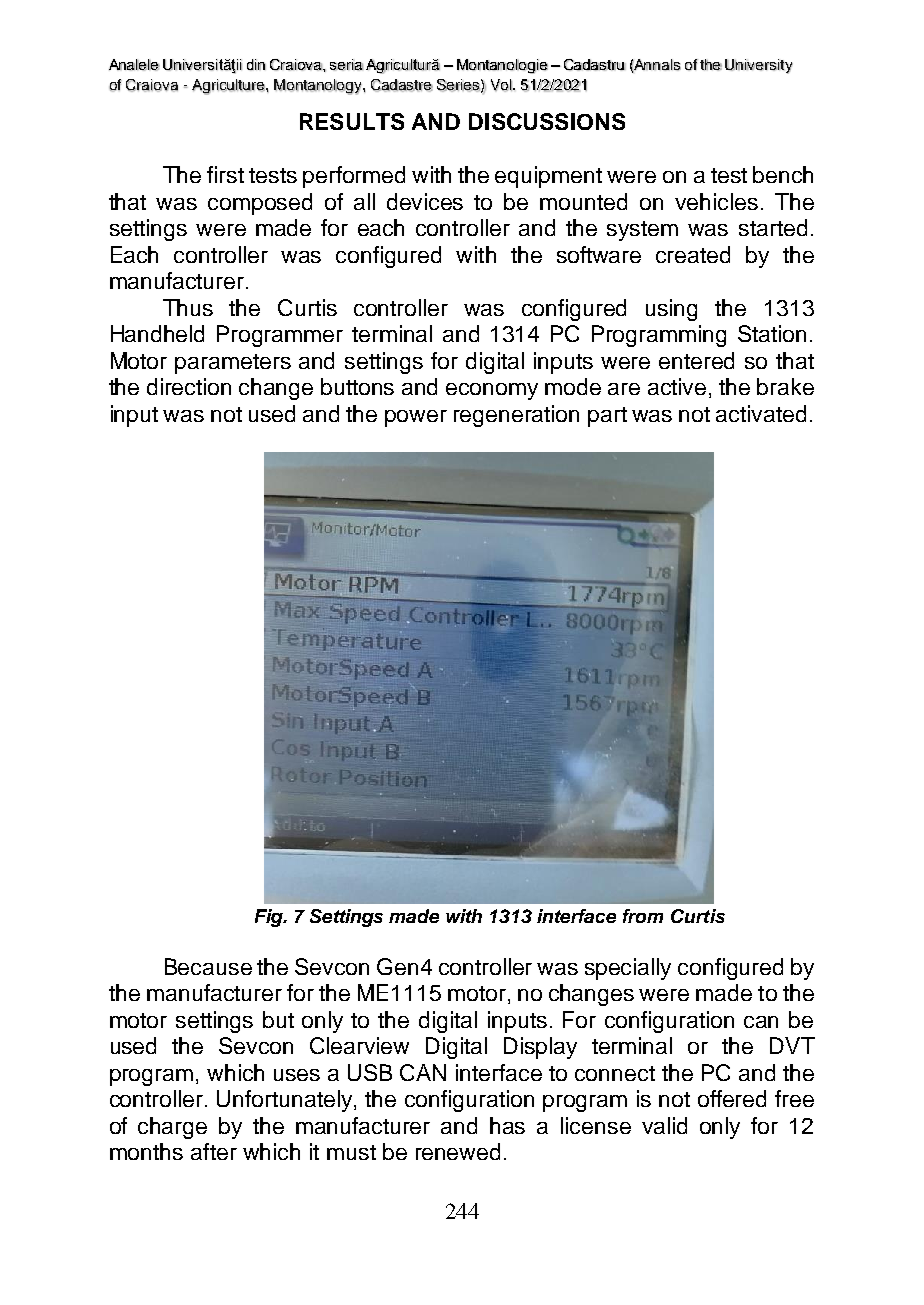 The width and height of the page is (924, 1305). What do you see at coordinates (507, 1125) in the page?
I see `has` at bounding box center [507, 1125].
